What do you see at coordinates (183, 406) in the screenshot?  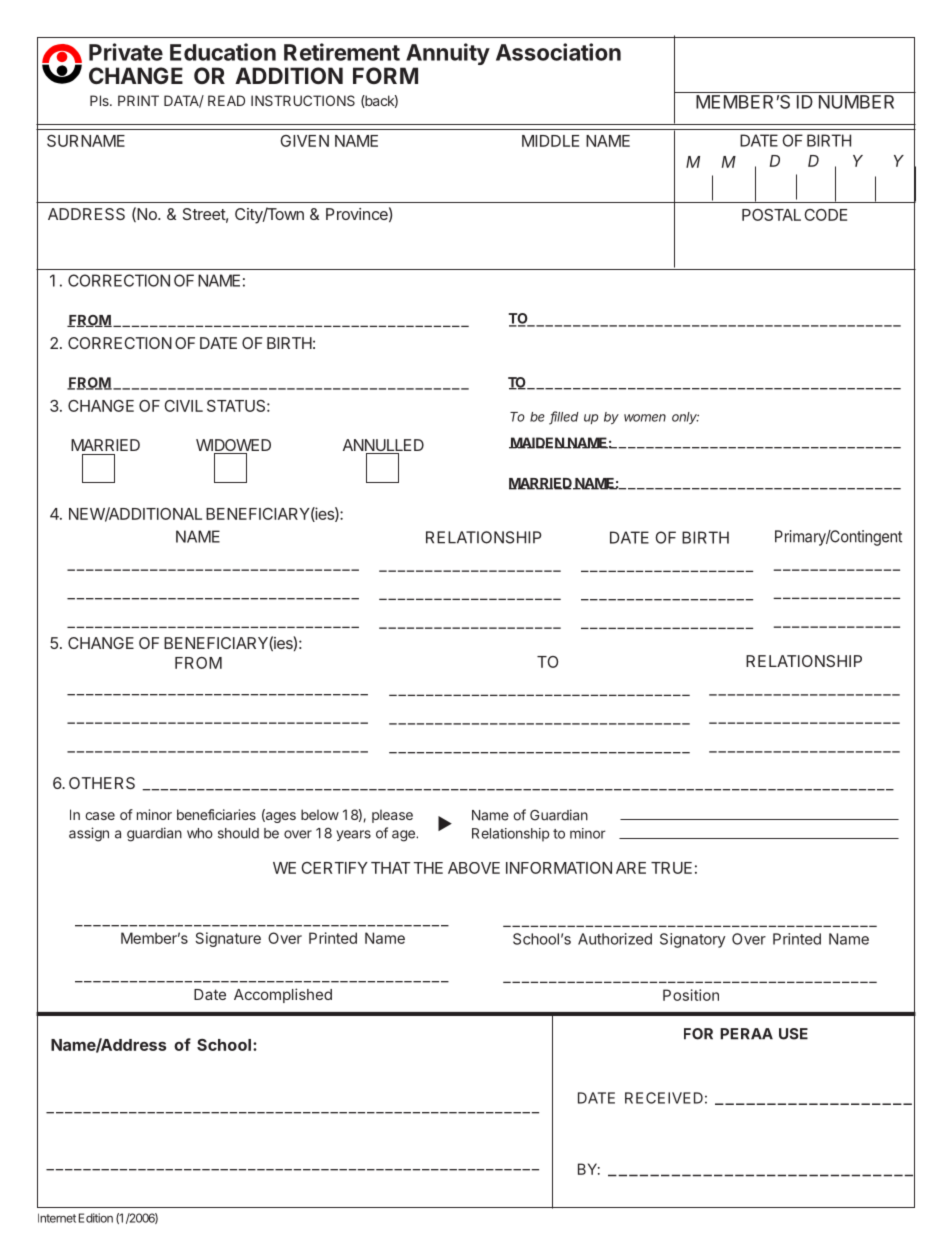 I see `CIVIL` at bounding box center [183, 406].
